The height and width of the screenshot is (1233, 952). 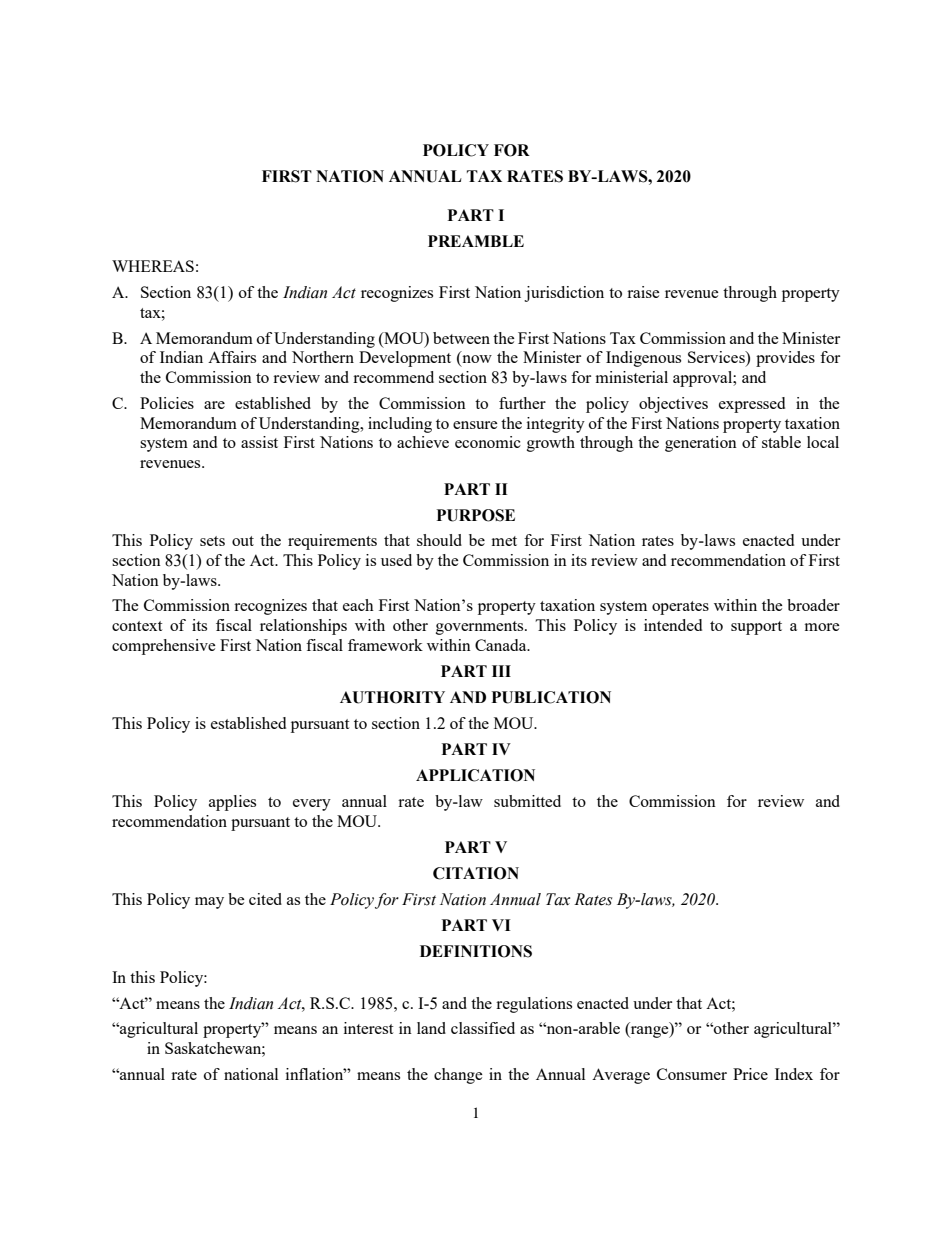 I want to click on raise, so click(x=643, y=292).
